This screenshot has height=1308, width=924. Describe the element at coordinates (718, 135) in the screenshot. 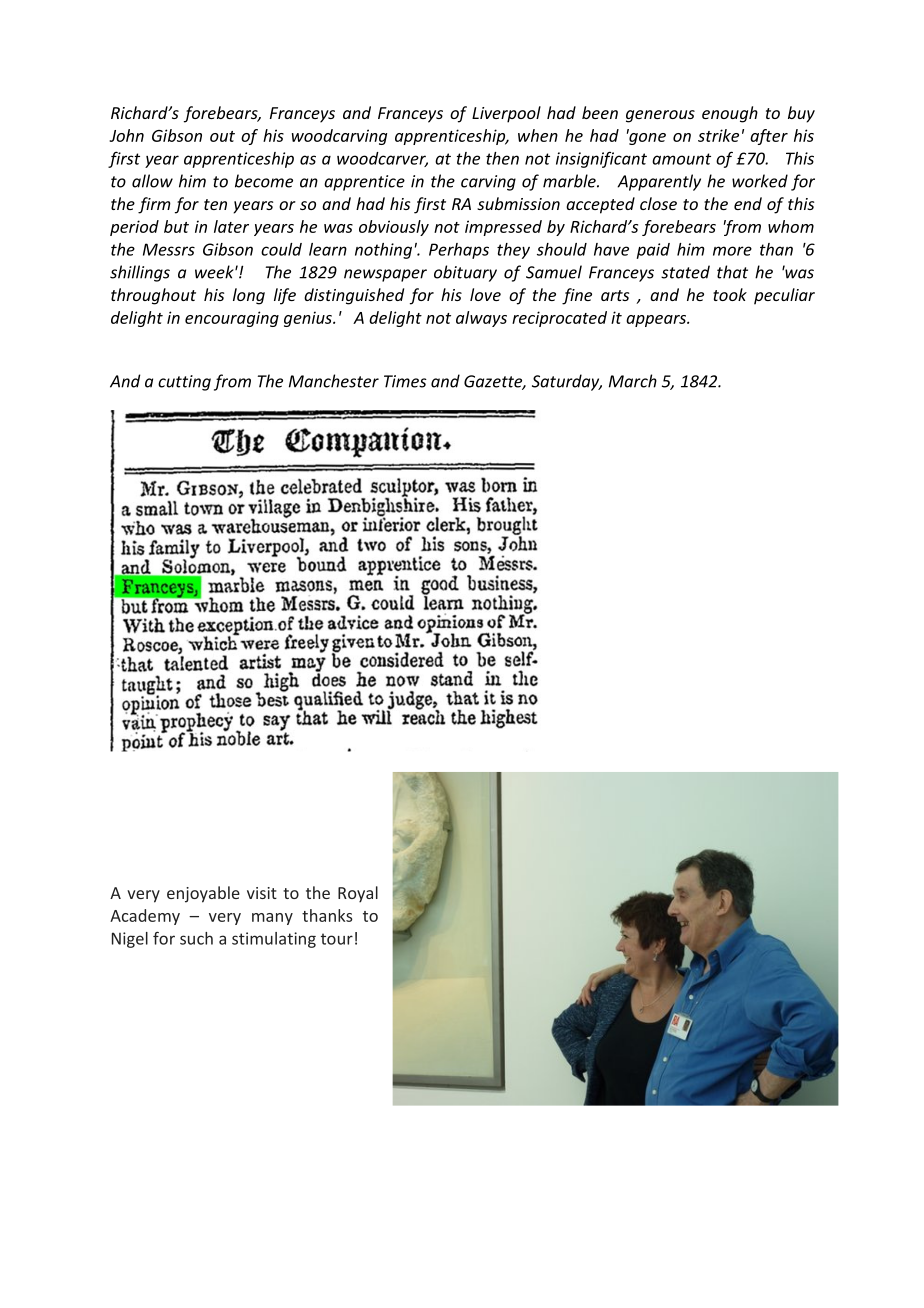

I see `strike` at that location.
